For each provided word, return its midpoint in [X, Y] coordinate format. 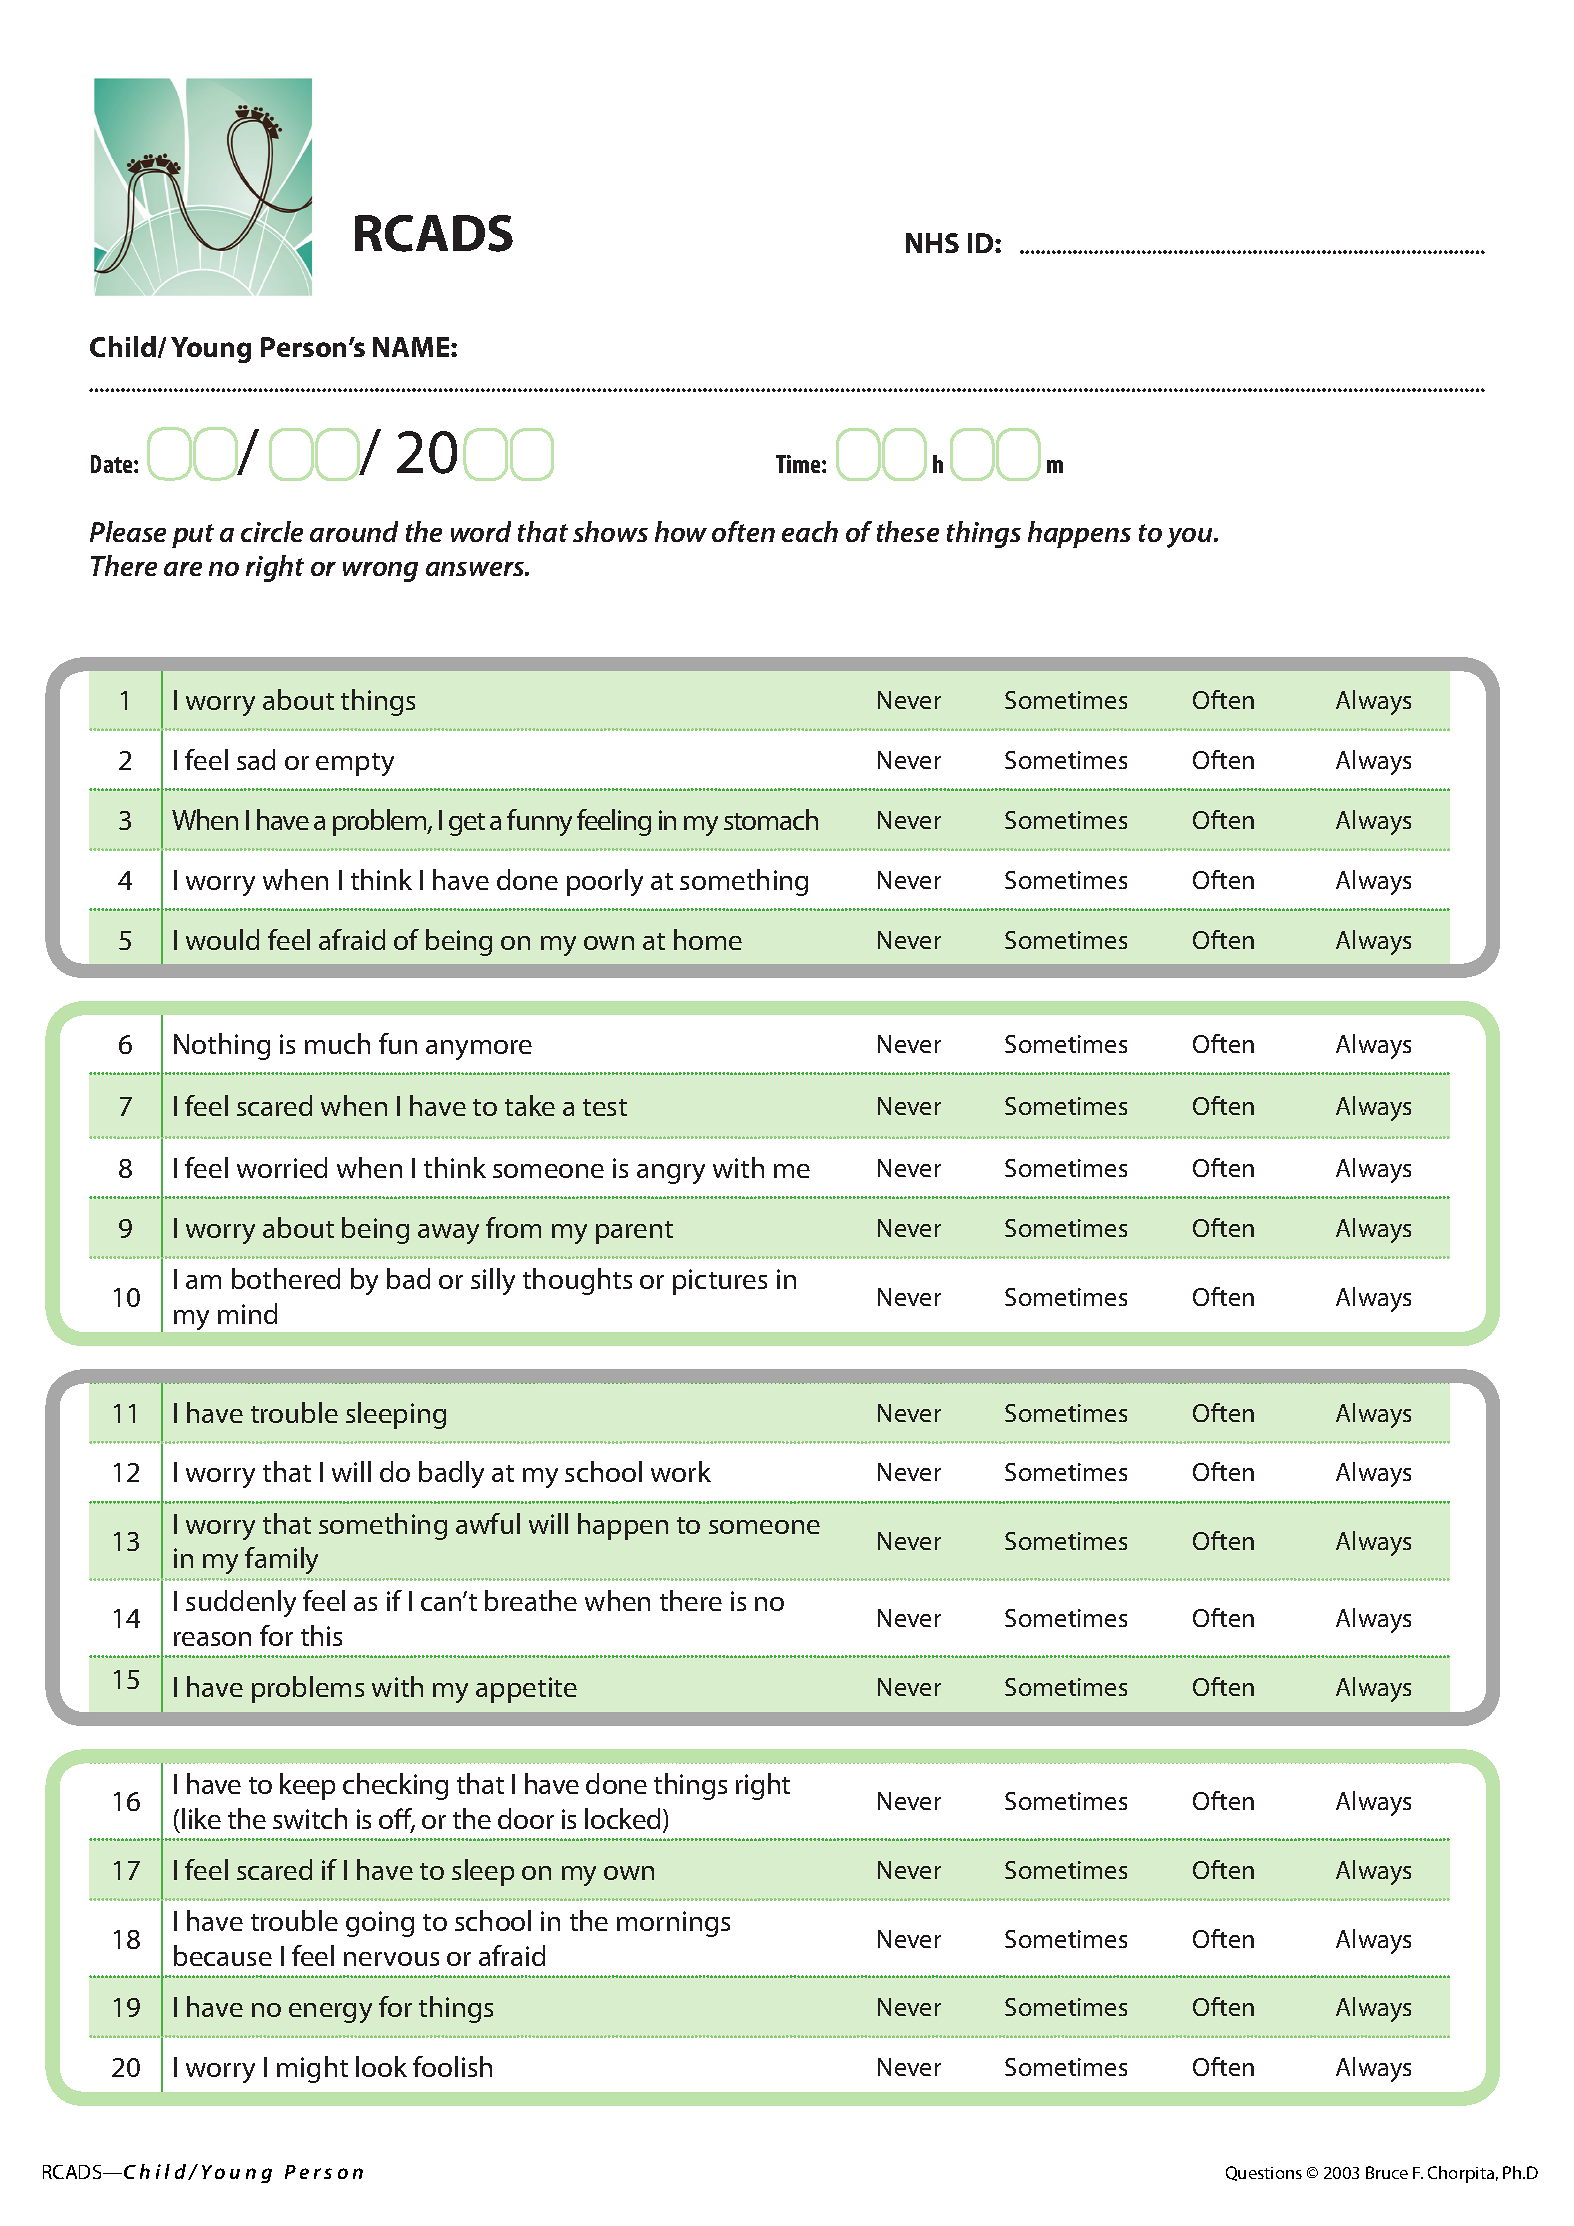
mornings [673, 1924]
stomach [771, 819]
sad [256, 759]
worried [282, 1167]
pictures [720, 1282]
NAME [412, 347]
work [681, 1471]
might [312, 2069]
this [321, 1635]
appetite [526, 1690]
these [908, 531]
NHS [932, 243]
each [810, 531]
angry [671, 1174]
